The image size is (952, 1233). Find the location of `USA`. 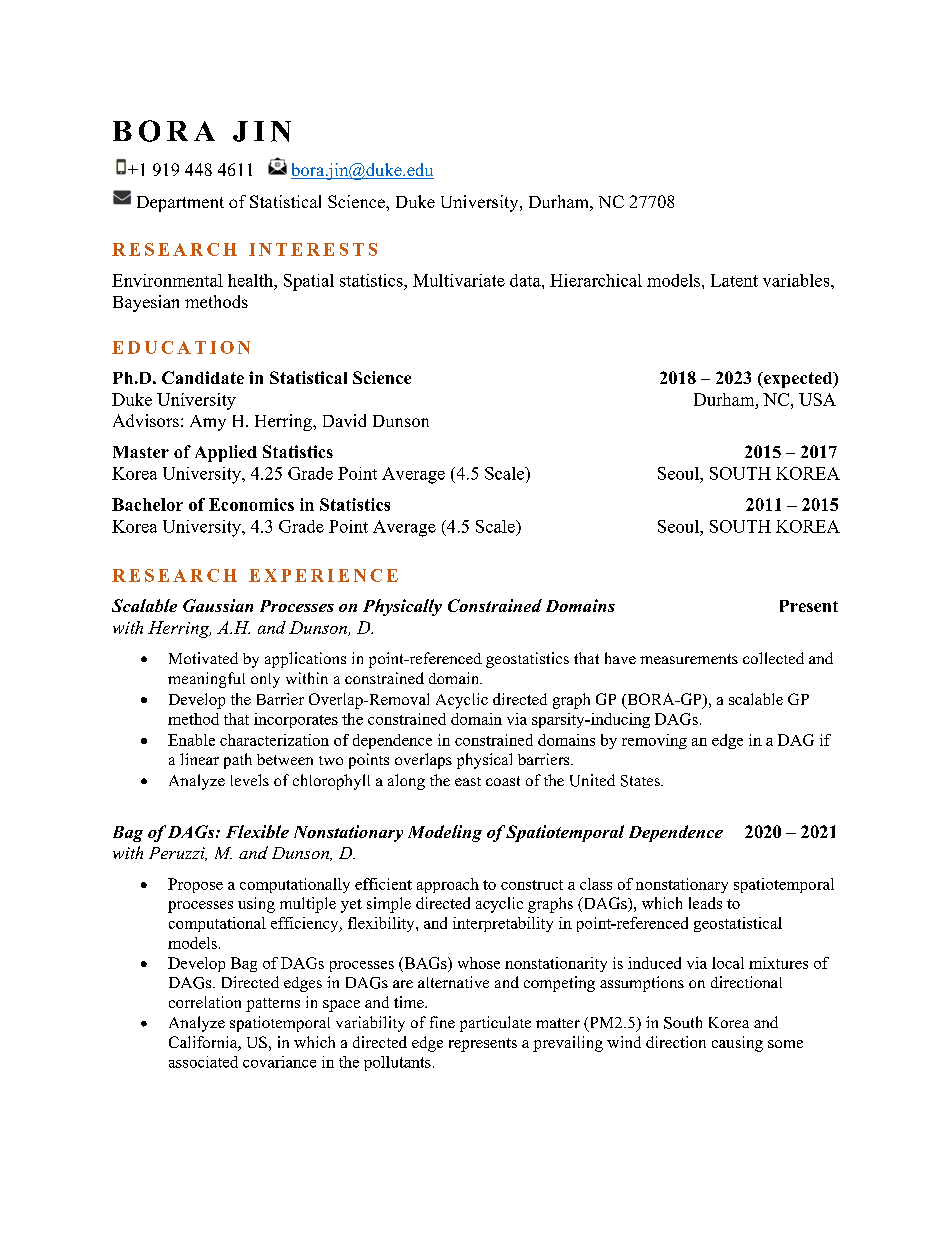

USA is located at coordinates (817, 399).
